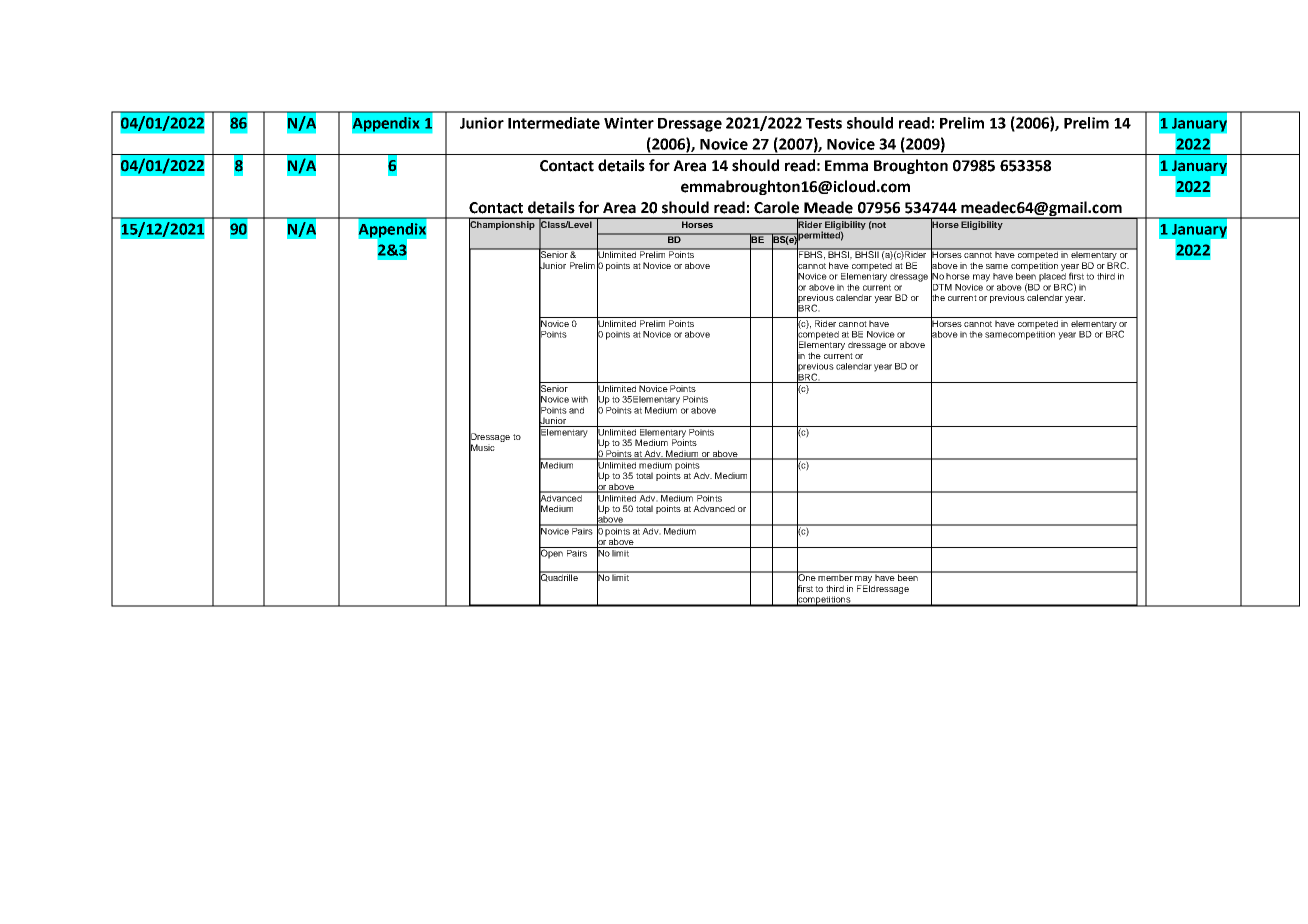 This screenshot has width=1308, height=924. I want to click on Open, so click(552, 554).
